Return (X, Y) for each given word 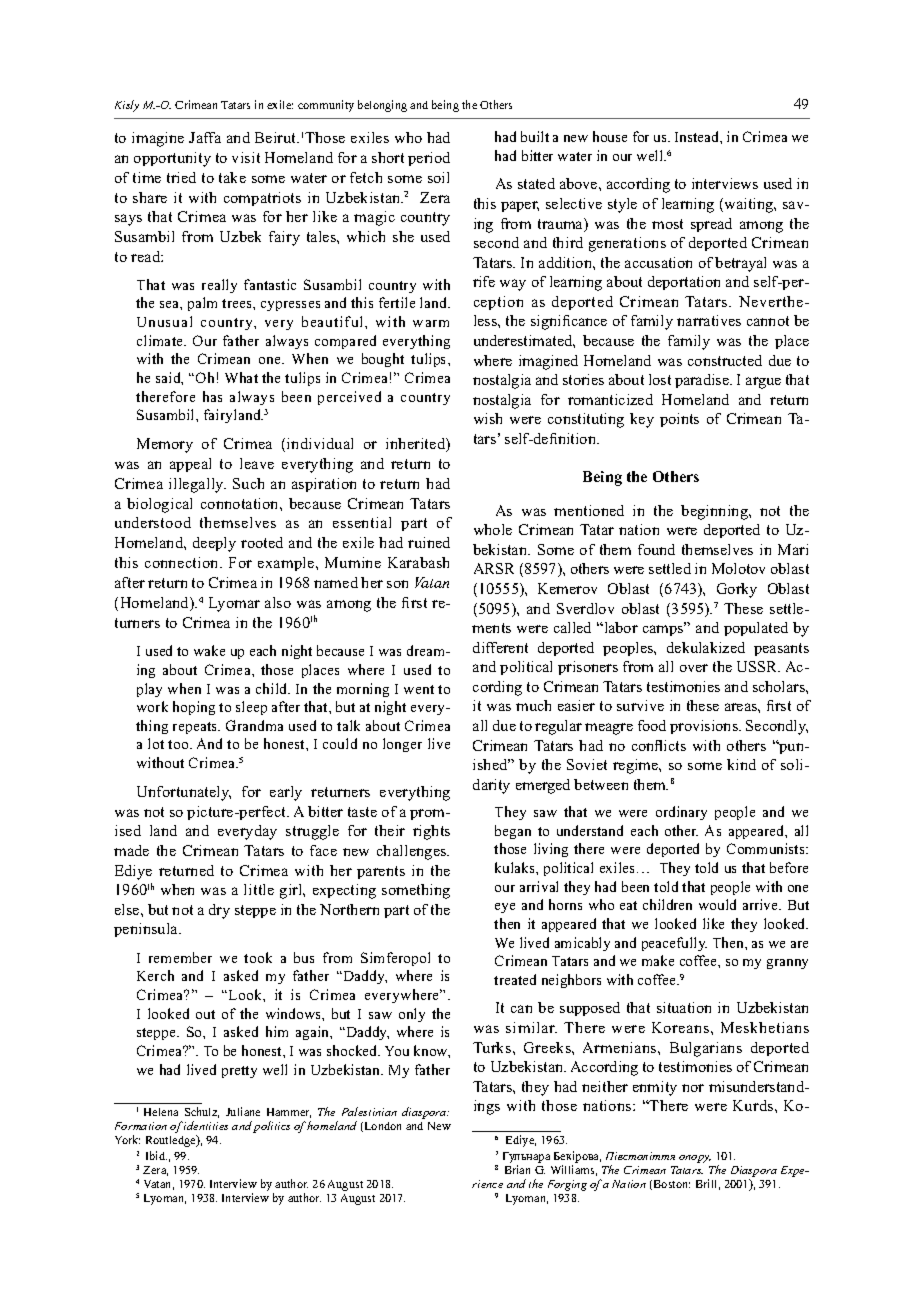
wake (209, 650)
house (610, 136)
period (429, 159)
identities (206, 1125)
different (500, 647)
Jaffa (205, 137)
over (694, 668)
